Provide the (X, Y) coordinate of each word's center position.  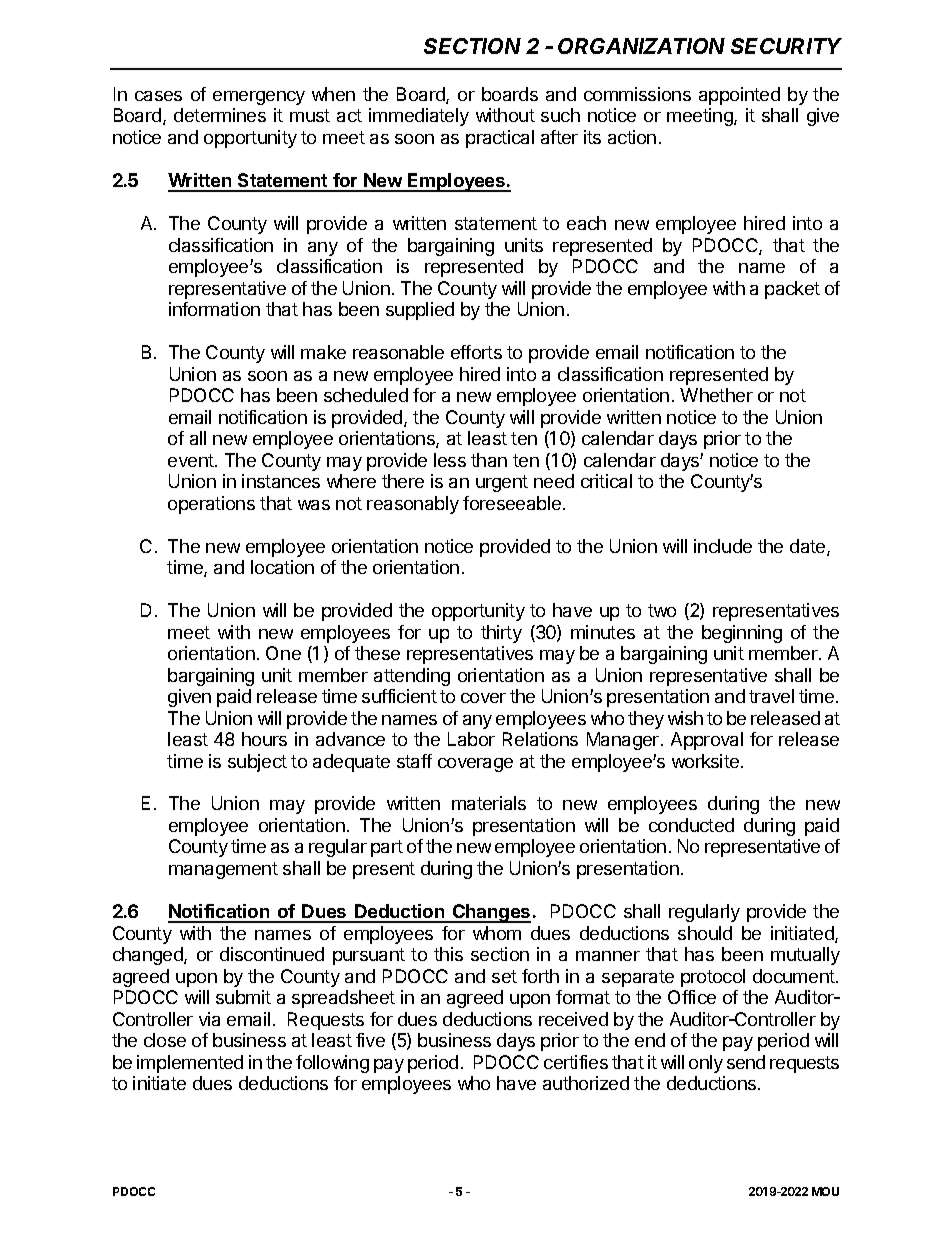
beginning (742, 634)
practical (500, 139)
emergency (259, 98)
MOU (825, 1191)
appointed (739, 96)
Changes (490, 913)
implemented (190, 1064)
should (705, 933)
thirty (501, 634)
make (323, 352)
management (223, 870)
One (283, 653)
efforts (476, 352)
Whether (716, 395)
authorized (586, 1083)
